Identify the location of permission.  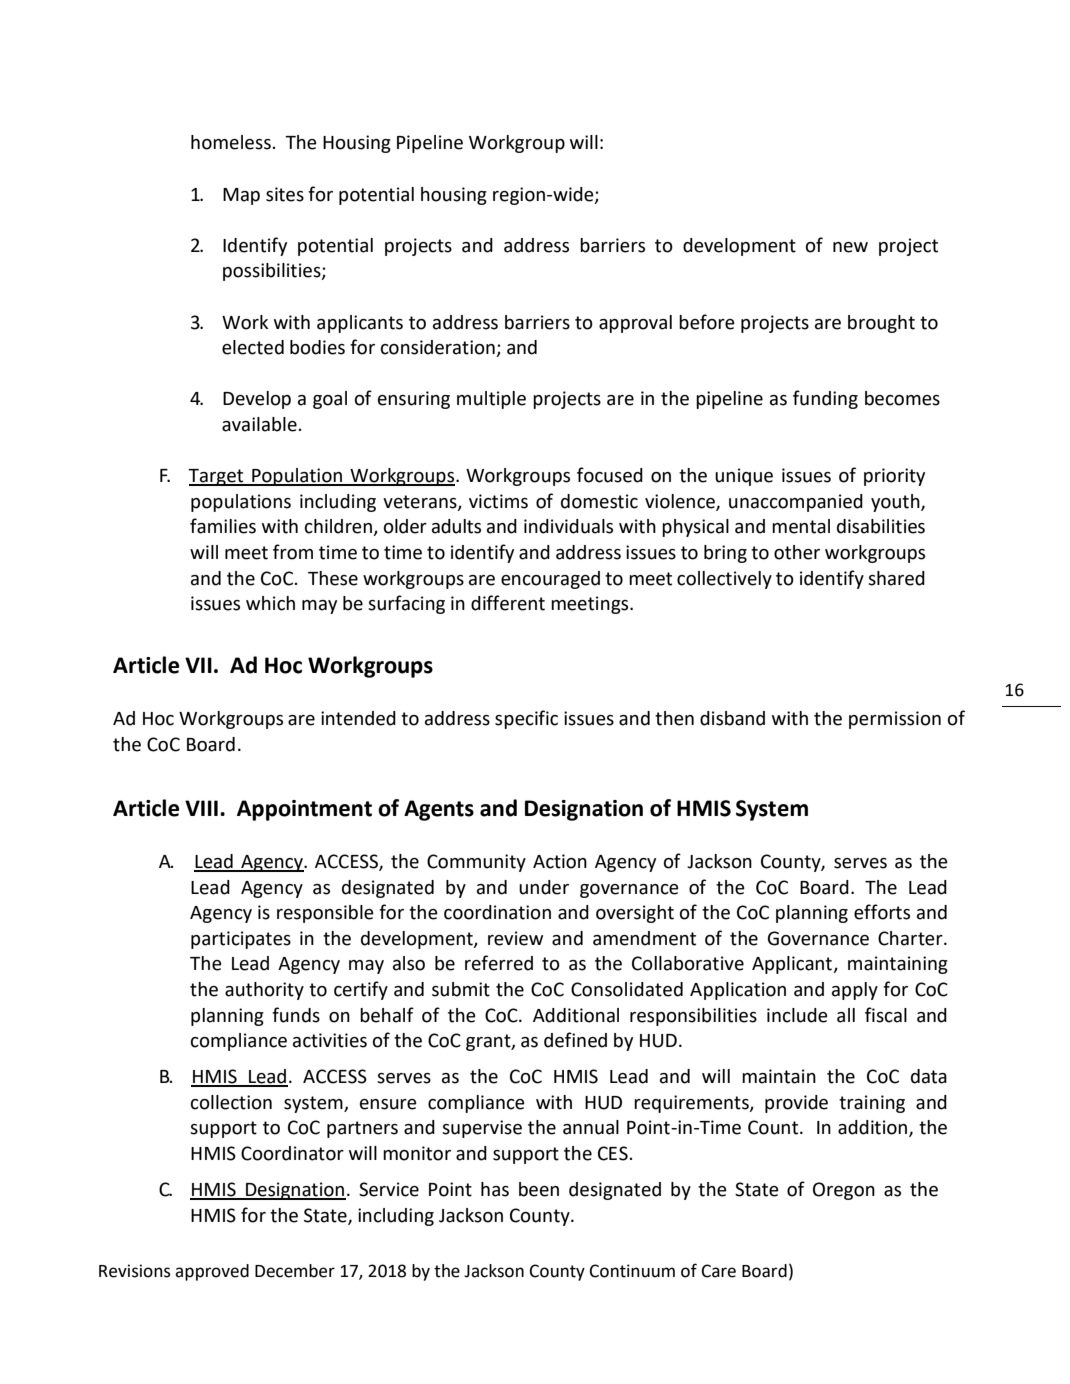
(895, 720).
